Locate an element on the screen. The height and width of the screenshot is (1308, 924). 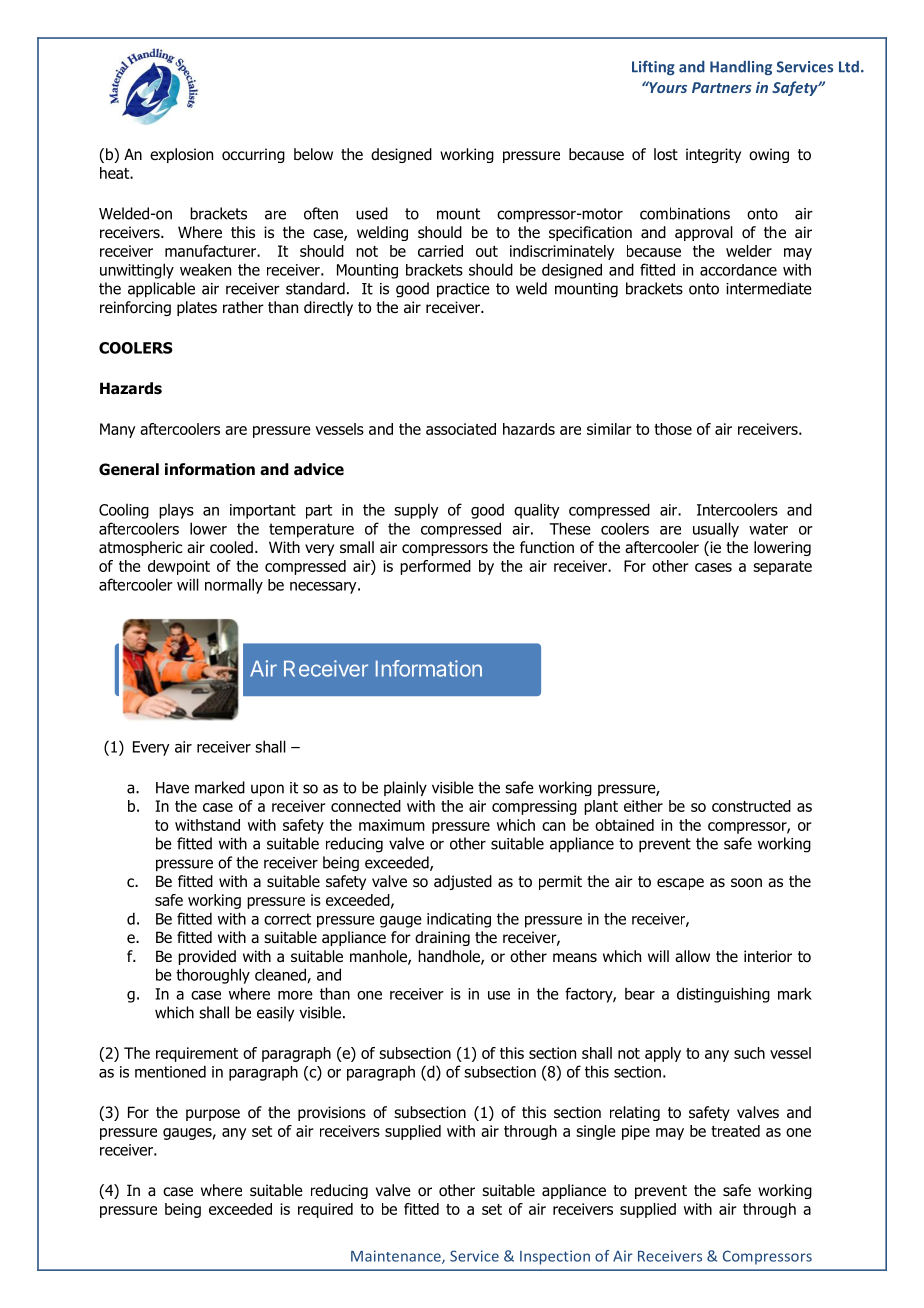
soon is located at coordinates (746, 883).
